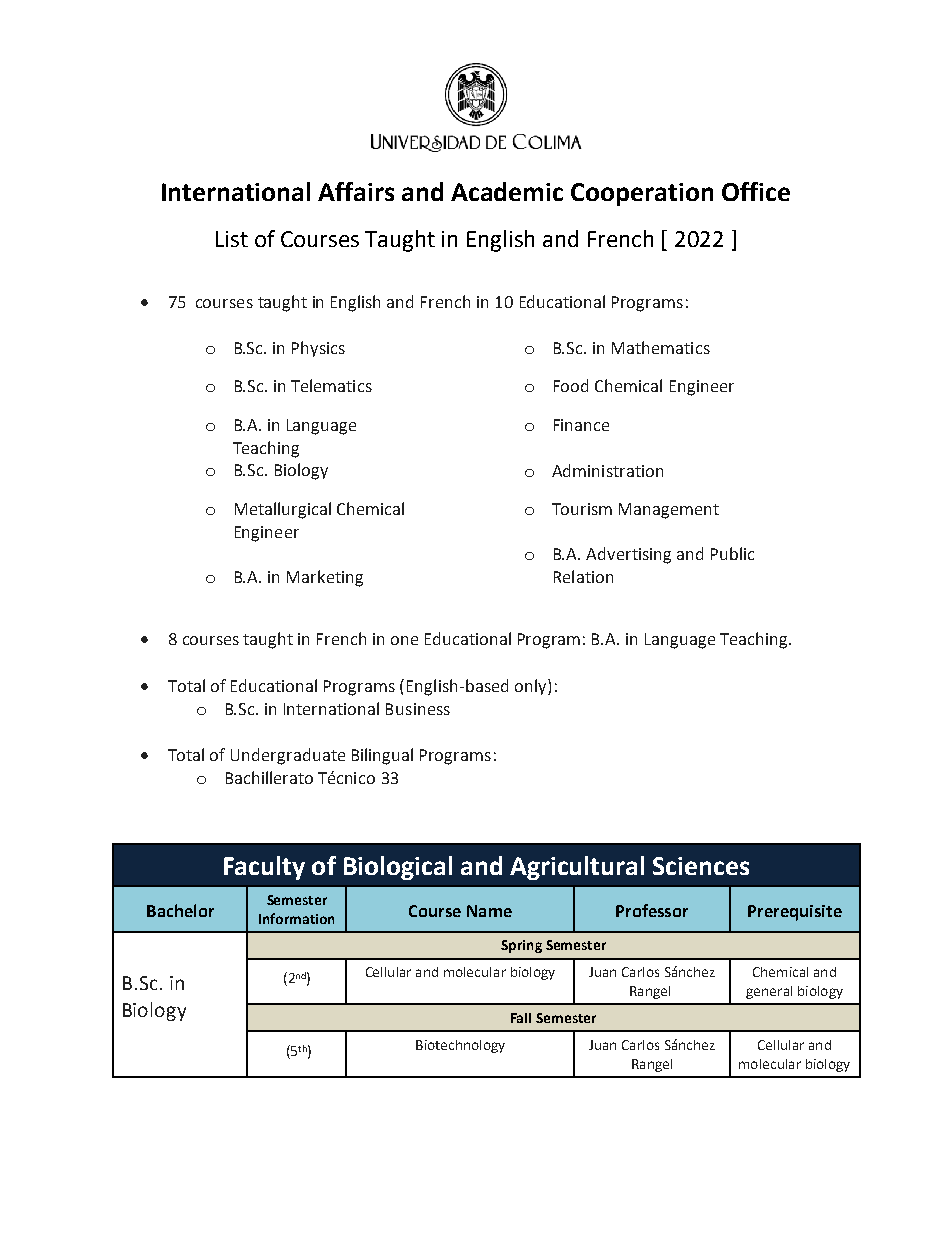 The width and height of the document is (952, 1233). I want to click on general, so click(769, 992).
